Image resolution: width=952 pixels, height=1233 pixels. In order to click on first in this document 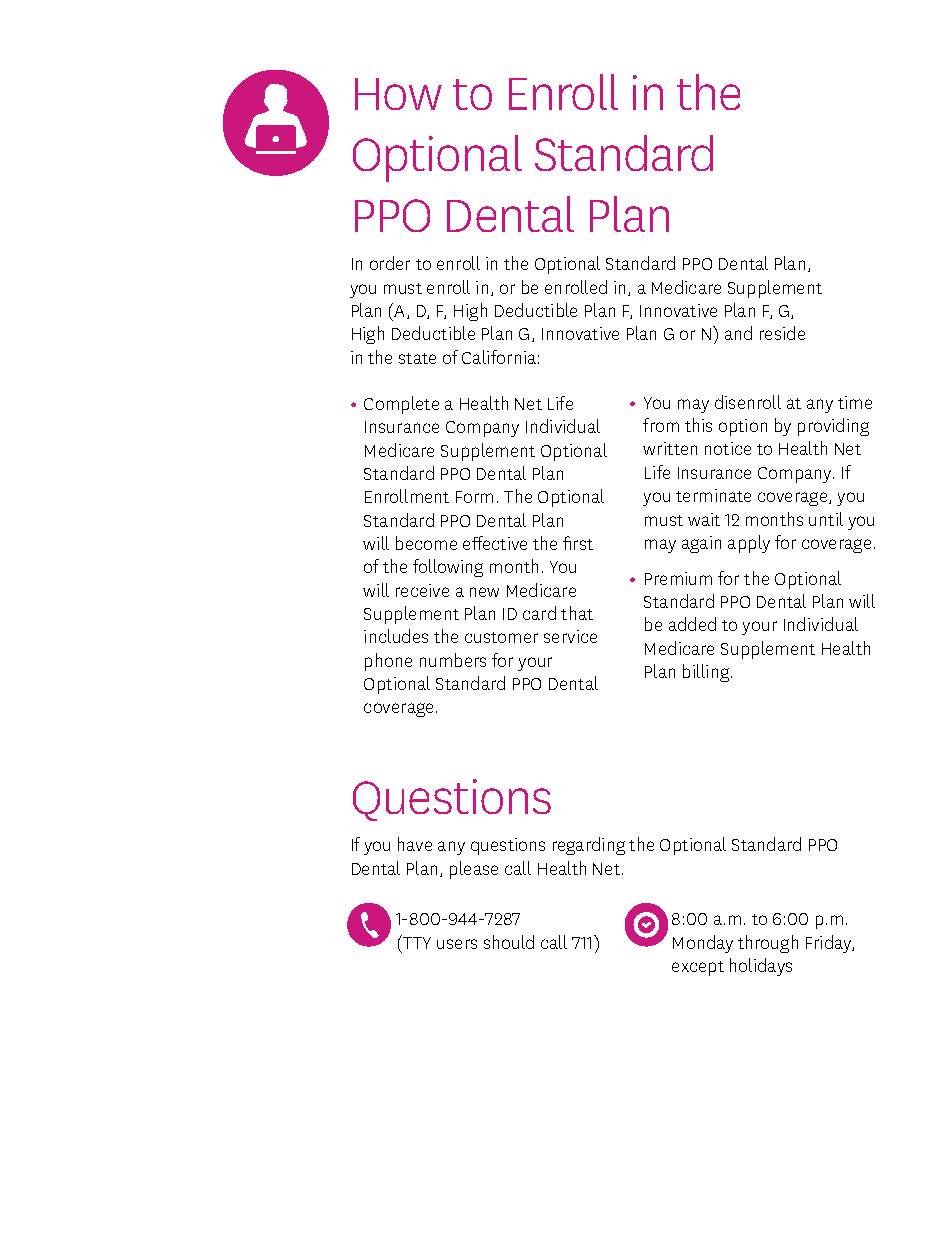, I will do `click(578, 543)`.
